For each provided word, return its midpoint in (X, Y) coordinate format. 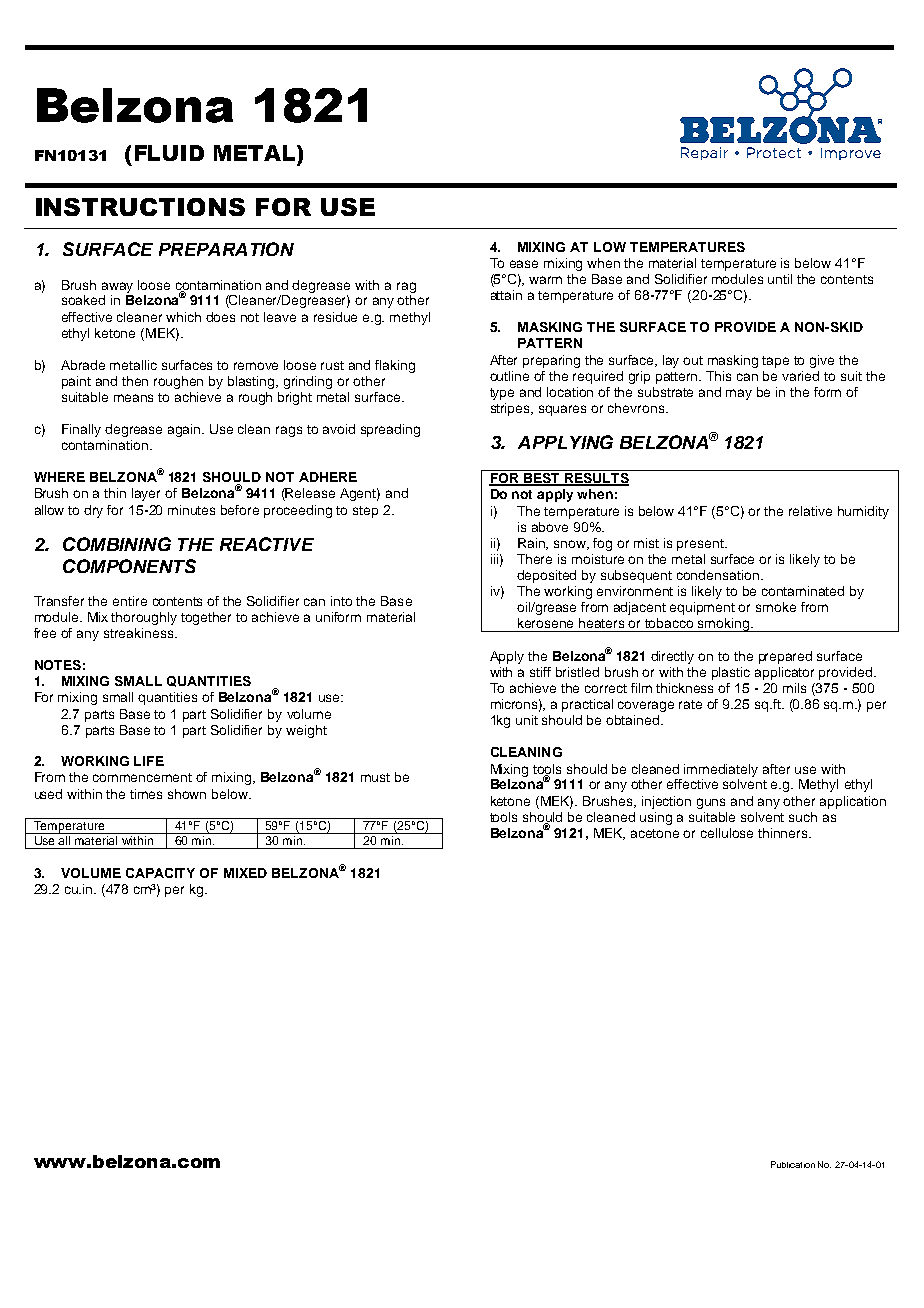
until (780, 279)
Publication (793, 1164)
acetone (655, 833)
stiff (540, 672)
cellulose (727, 833)
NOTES (58, 665)
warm (545, 280)
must (375, 777)
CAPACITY (160, 873)
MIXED (245, 873)
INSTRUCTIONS (140, 207)
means (133, 398)
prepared (785, 657)
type (502, 394)
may (739, 394)
